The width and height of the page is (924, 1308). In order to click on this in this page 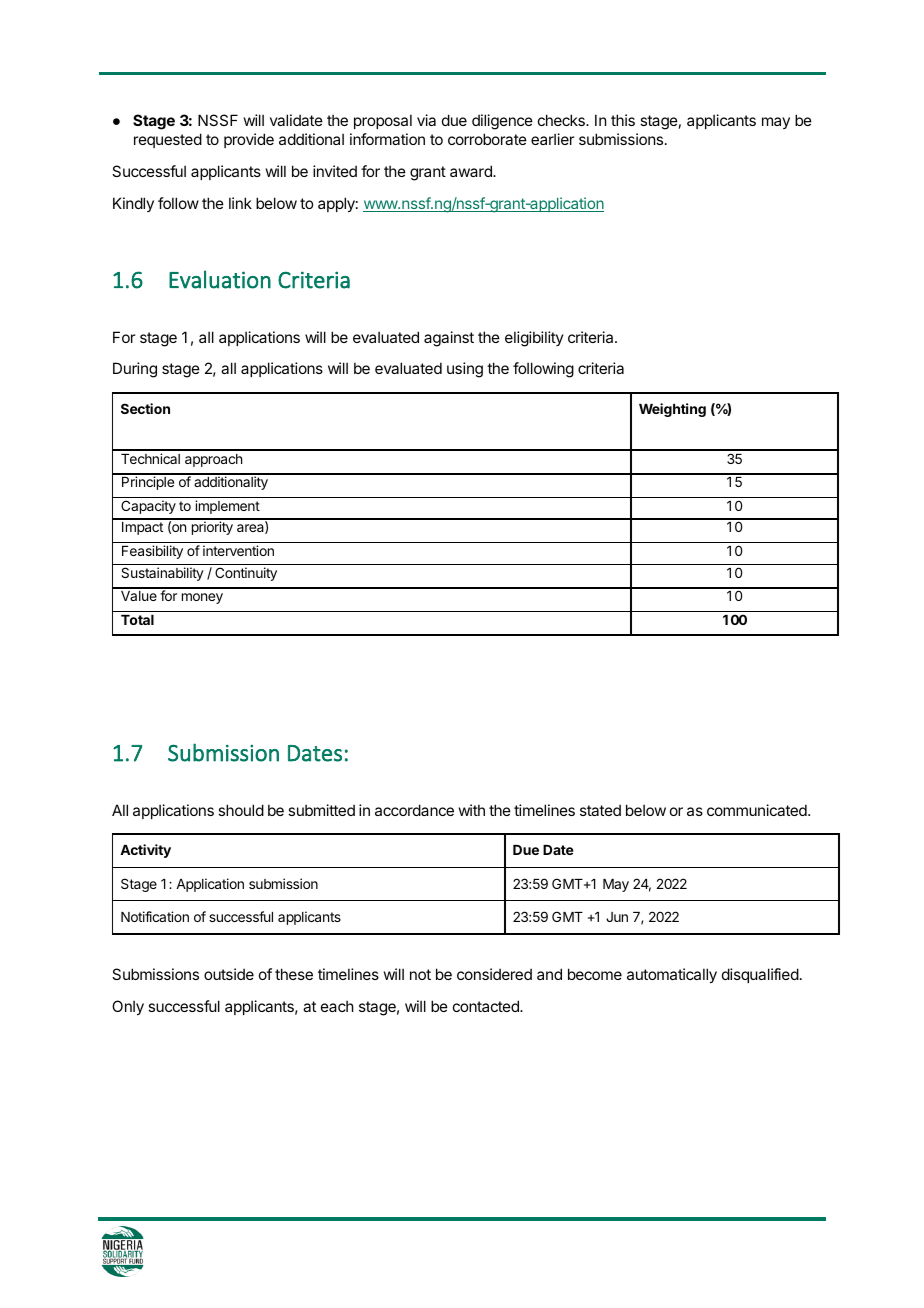, I will do `click(623, 120)`.
